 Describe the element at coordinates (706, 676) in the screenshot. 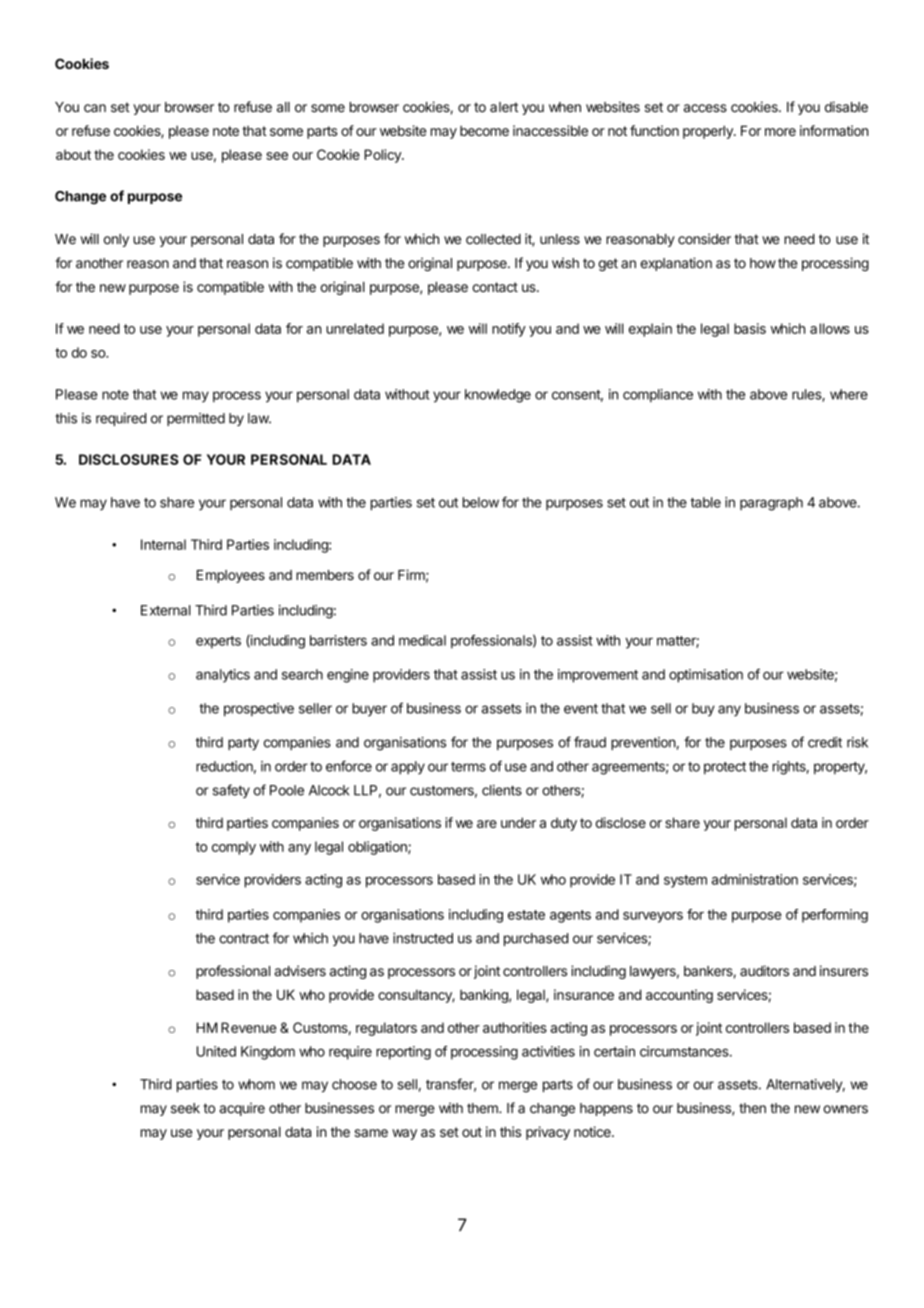

I see `optimisation` at that location.
